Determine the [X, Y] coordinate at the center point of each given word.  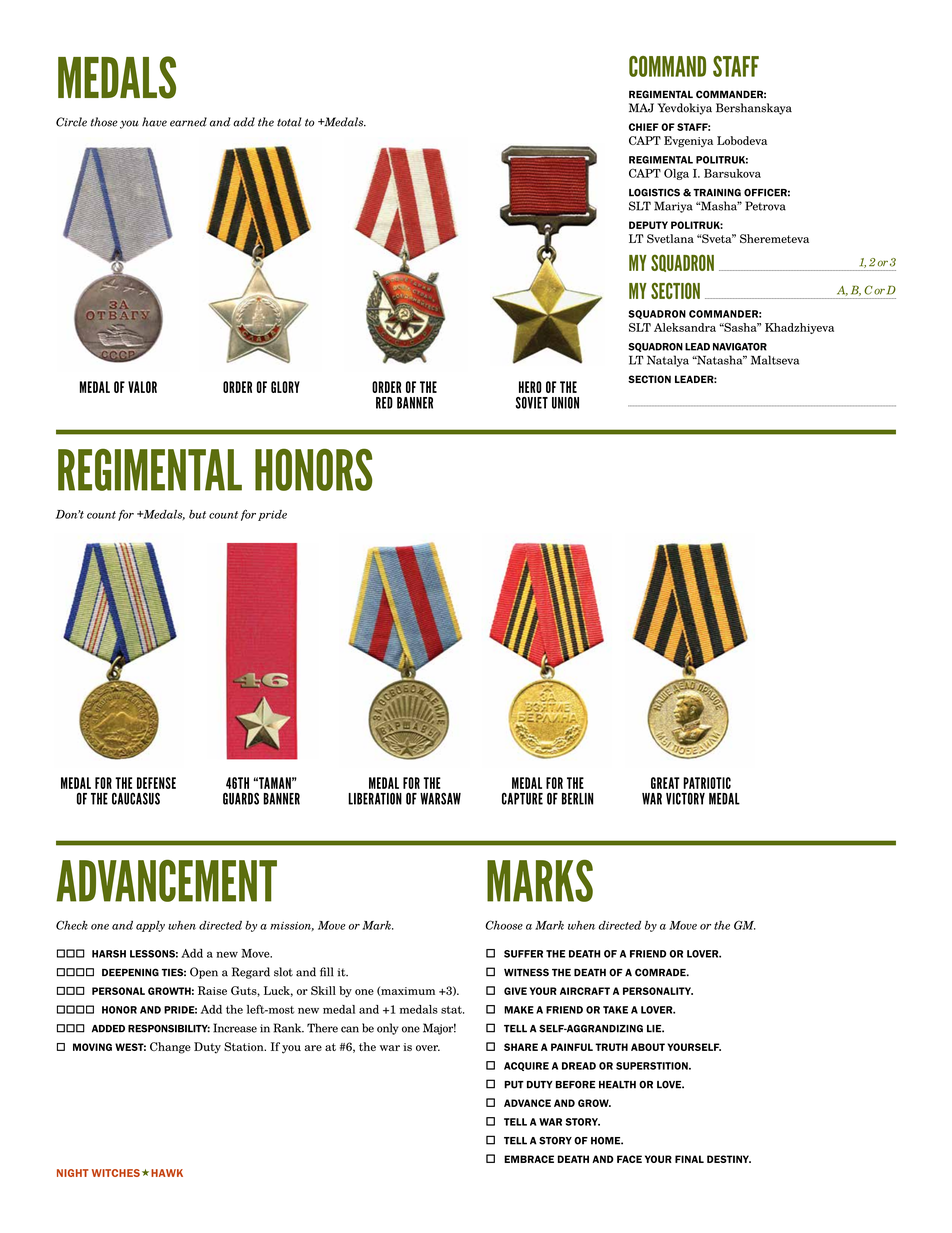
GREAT [665, 783]
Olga [676, 174]
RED [384, 403]
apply [150, 926]
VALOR [142, 387]
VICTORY [685, 799]
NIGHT [73, 1173]
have [154, 122]
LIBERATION [375, 799]
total [289, 122]
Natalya [668, 361]
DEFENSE [156, 783]
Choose [504, 925]
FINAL [689, 1159]
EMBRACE [529, 1159]
